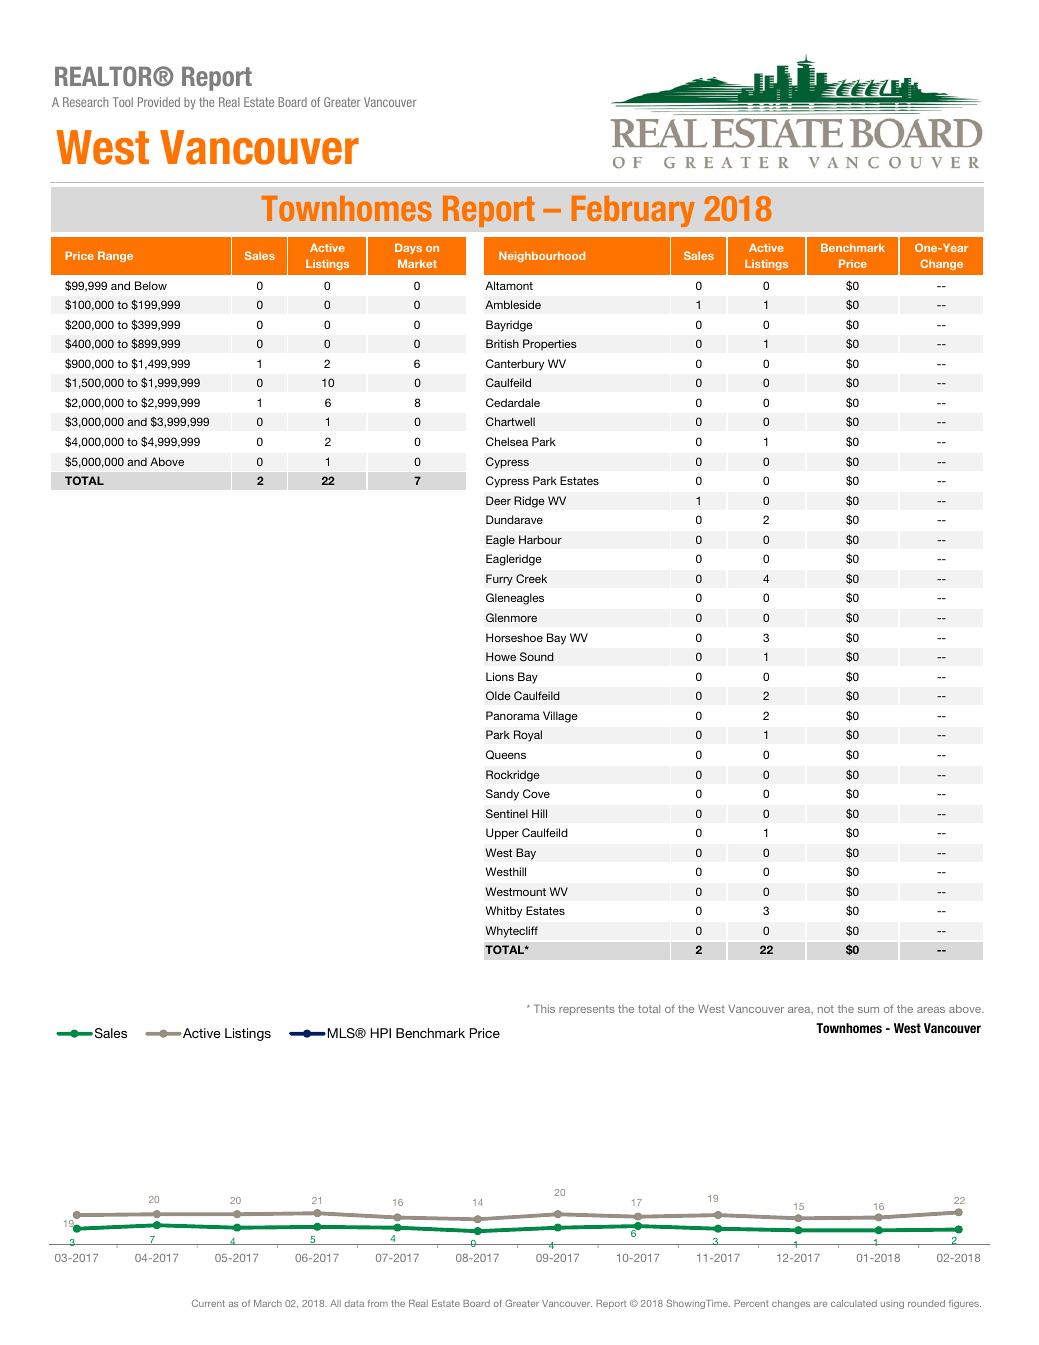 This screenshot has height=1345, width=1039. Describe the element at coordinates (513, 715) in the screenshot. I see `Panorama` at that location.
